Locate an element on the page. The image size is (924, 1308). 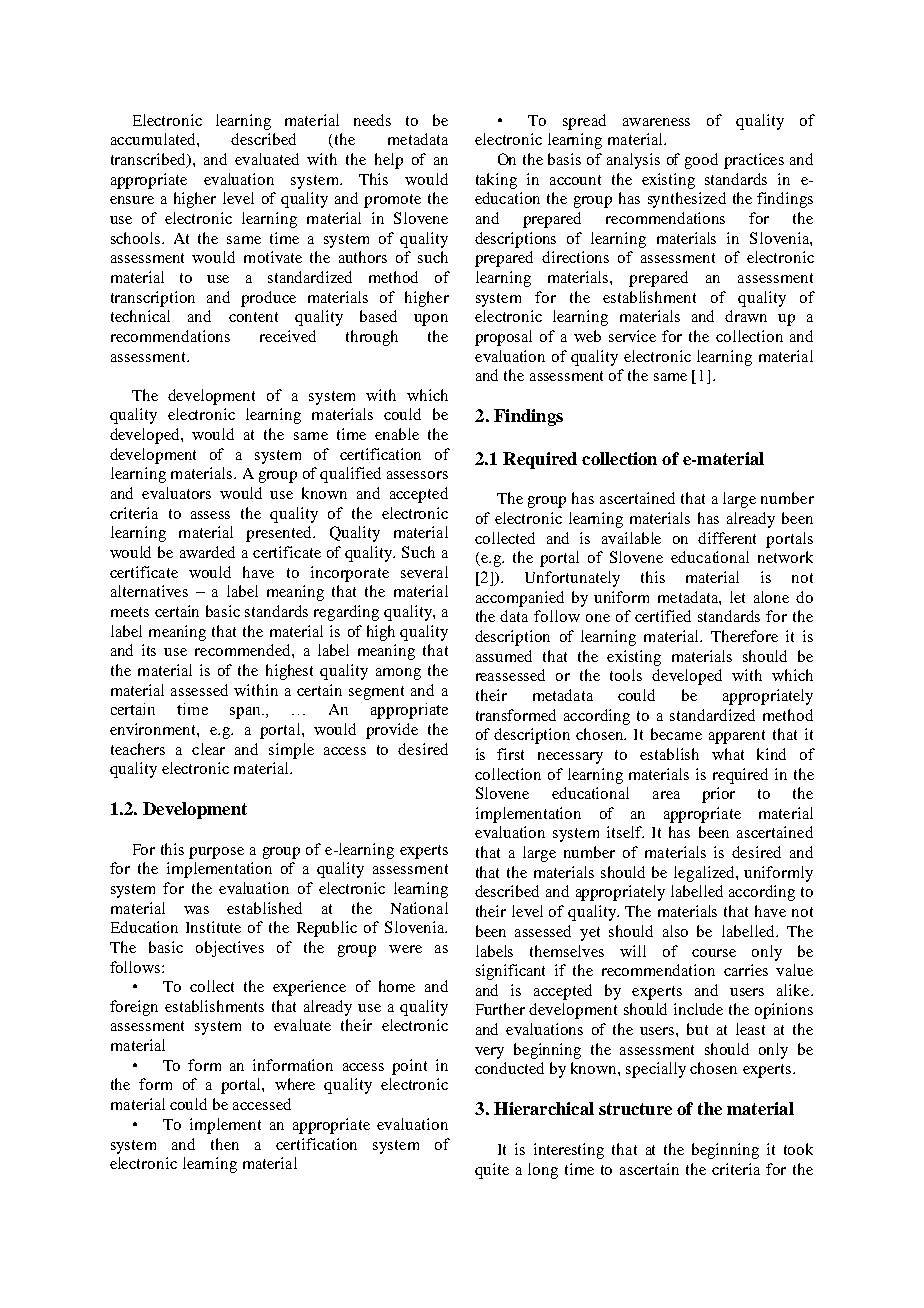
took is located at coordinates (798, 1149).
